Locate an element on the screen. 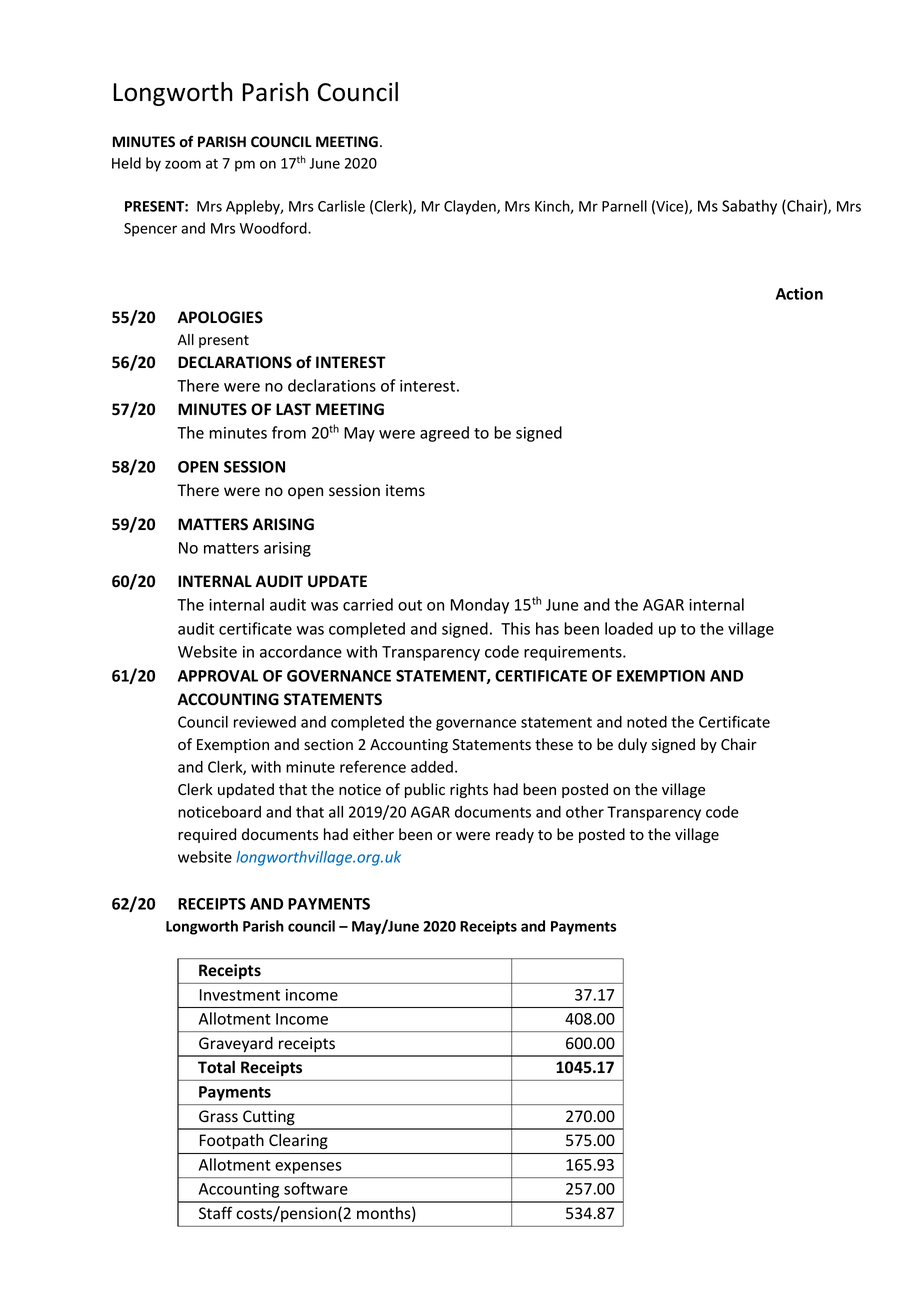 This screenshot has height=1308, width=924. software is located at coordinates (316, 1188).
